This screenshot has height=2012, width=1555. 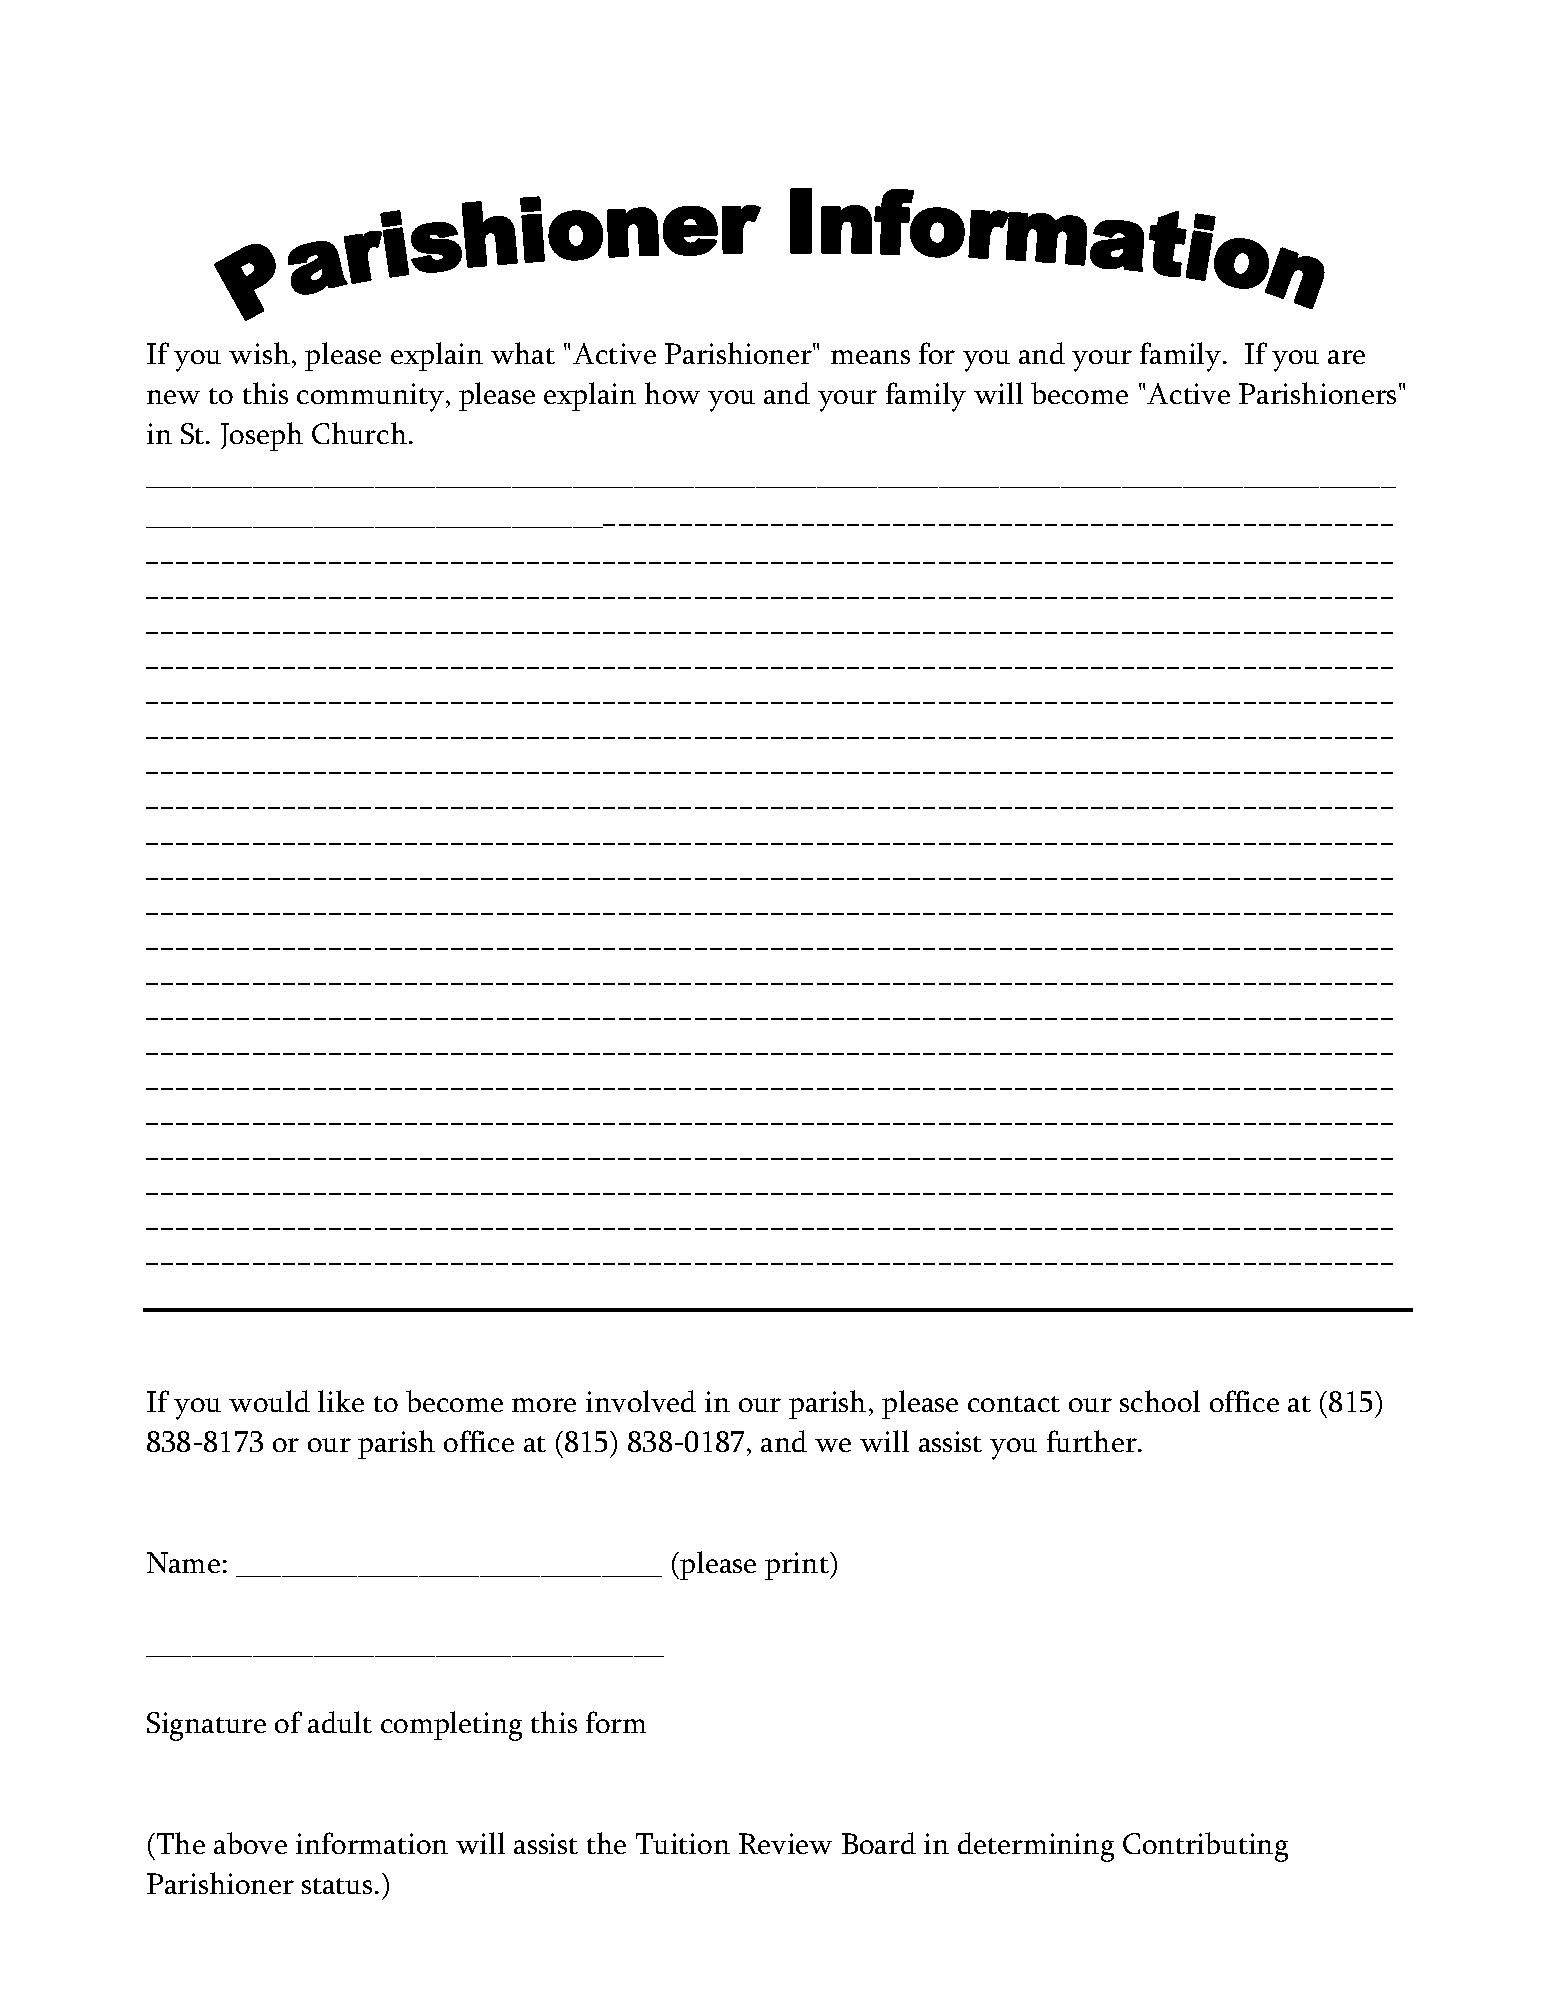 What do you see at coordinates (341, 1401) in the screenshot?
I see `like` at bounding box center [341, 1401].
